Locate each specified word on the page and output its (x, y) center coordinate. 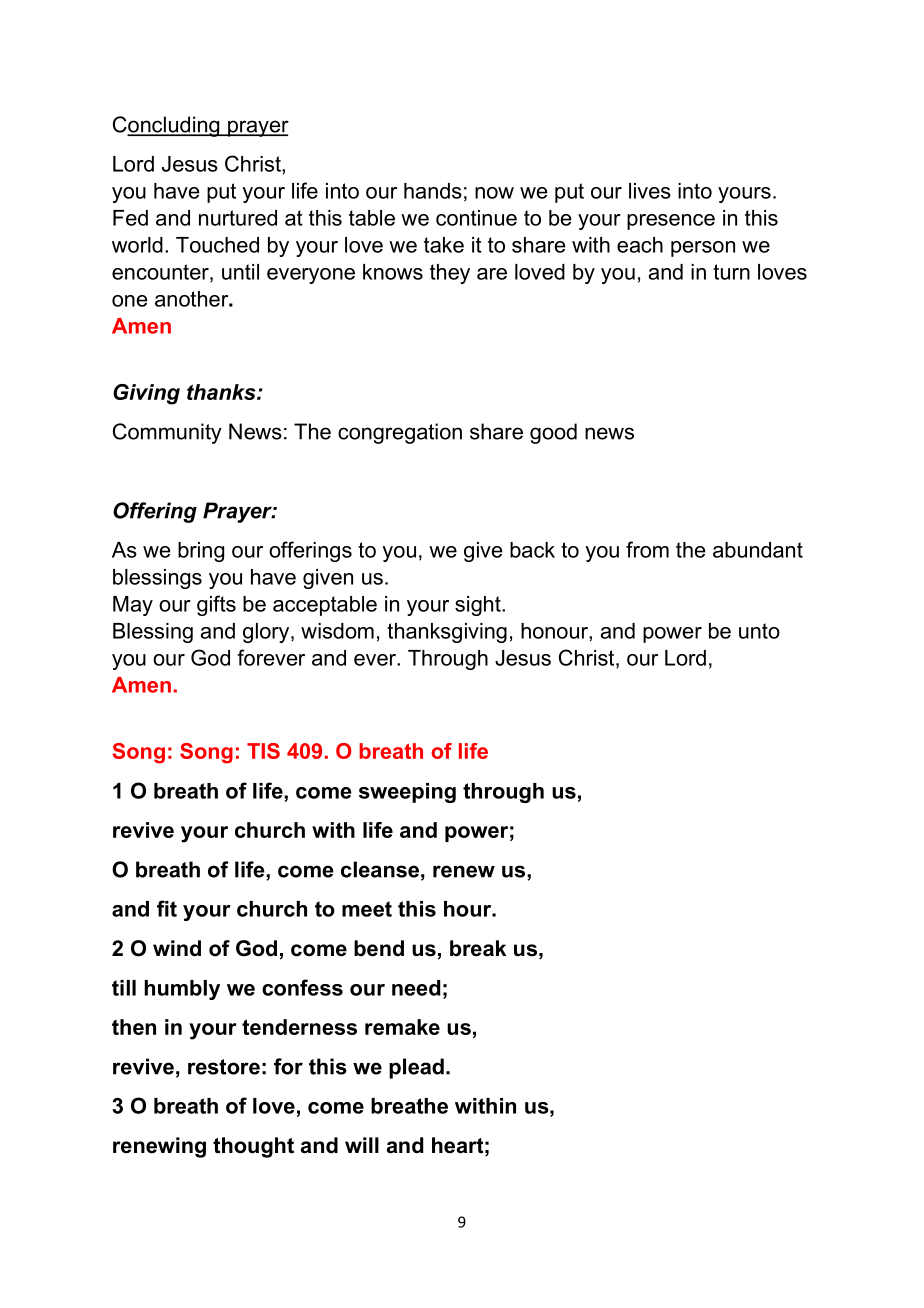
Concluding (167, 126)
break (478, 948)
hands (433, 191)
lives (650, 191)
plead (416, 1068)
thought (253, 1147)
